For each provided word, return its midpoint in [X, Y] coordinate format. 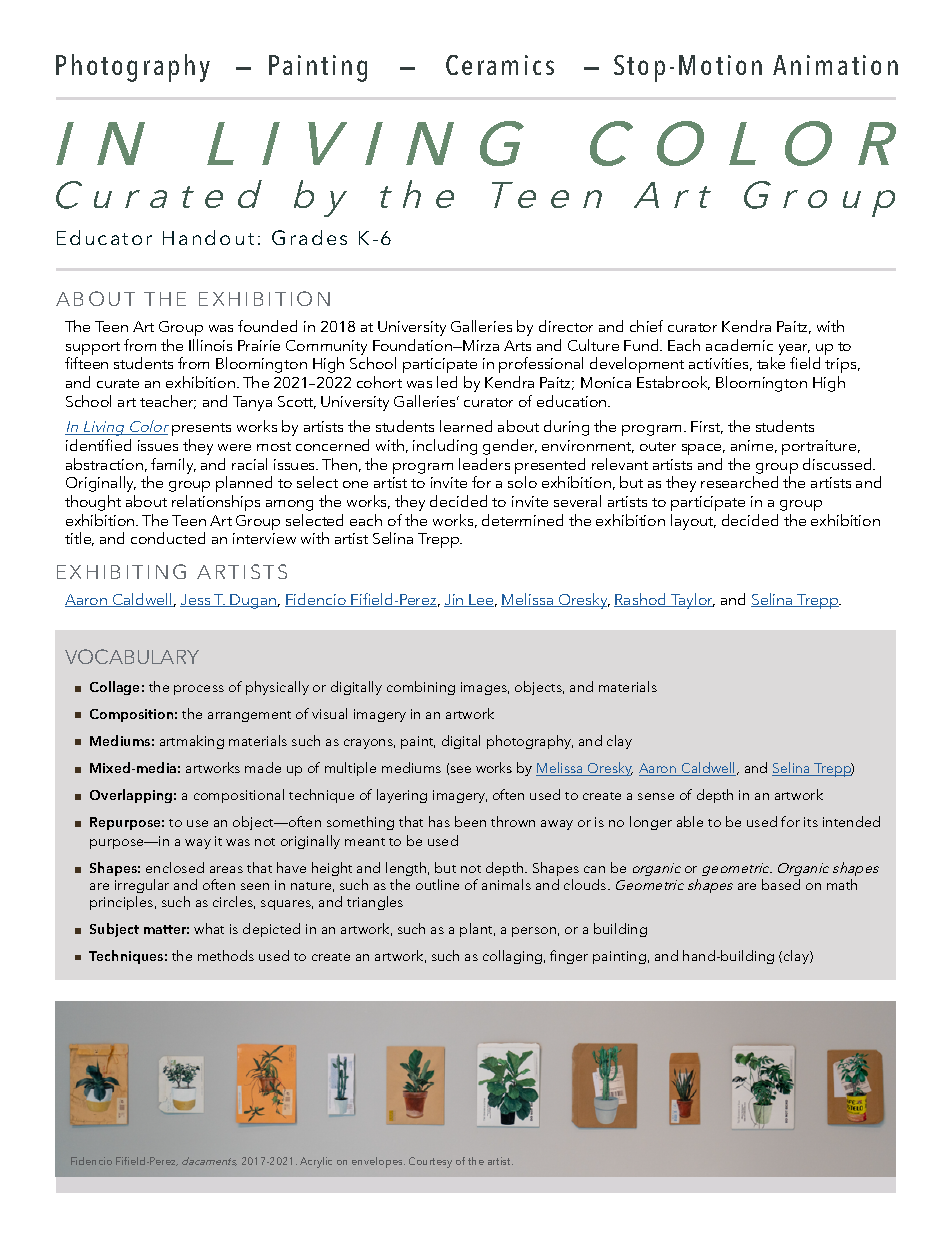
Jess [196, 600]
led [447, 382]
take [771, 363]
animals [506, 884]
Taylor [692, 601]
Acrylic [316, 1162]
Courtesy [430, 1162]
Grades [309, 237]
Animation [835, 65]
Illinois [210, 345]
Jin [455, 600]
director [566, 326]
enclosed [175, 867]
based [781, 884]
